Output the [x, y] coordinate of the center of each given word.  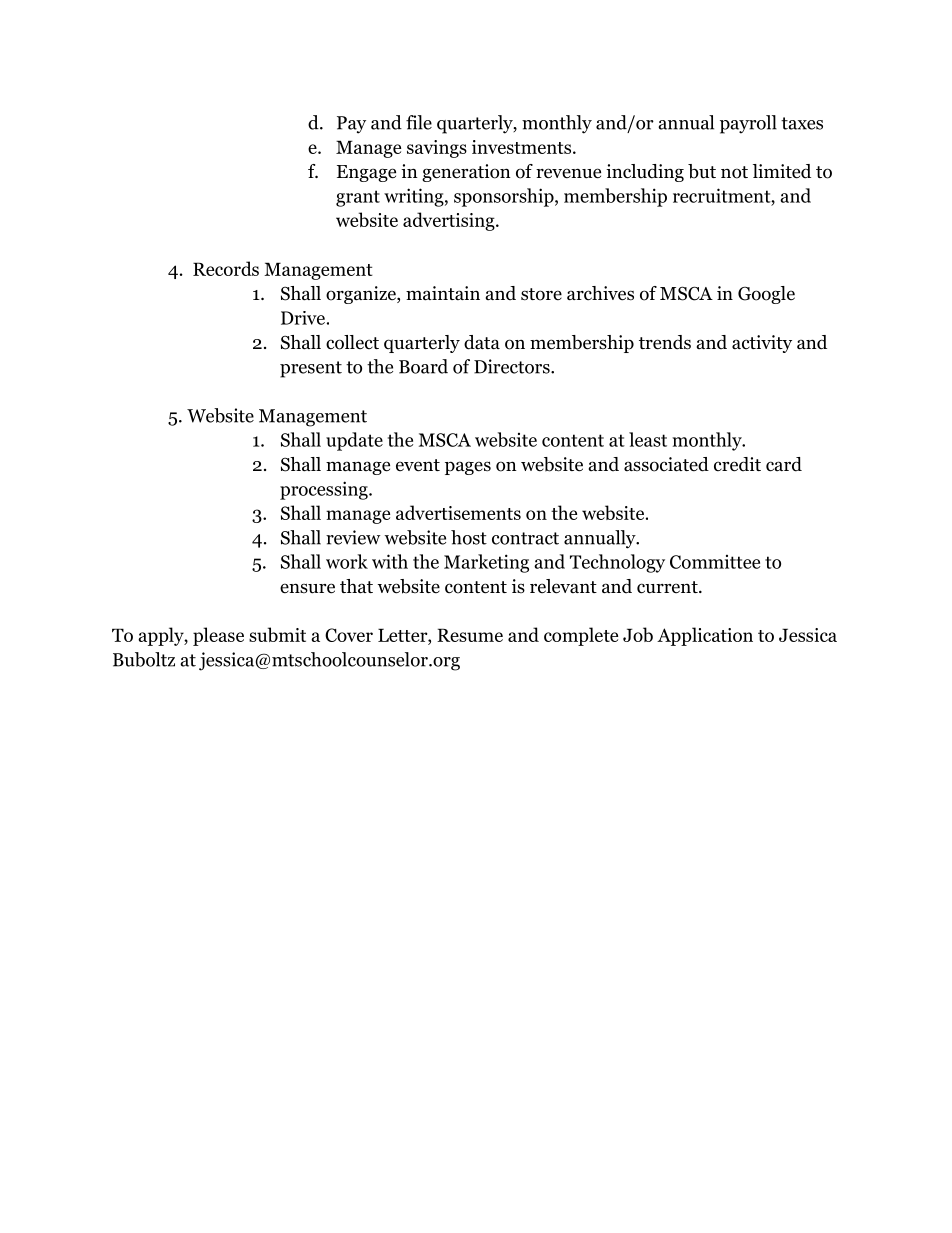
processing [325, 490]
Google [766, 295]
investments [521, 147]
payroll [748, 124]
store [541, 294]
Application [705, 636]
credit [737, 464]
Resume [470, 635]
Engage [366, 173]
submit [277, 634]
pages [468, 468]
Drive [303, 318]
